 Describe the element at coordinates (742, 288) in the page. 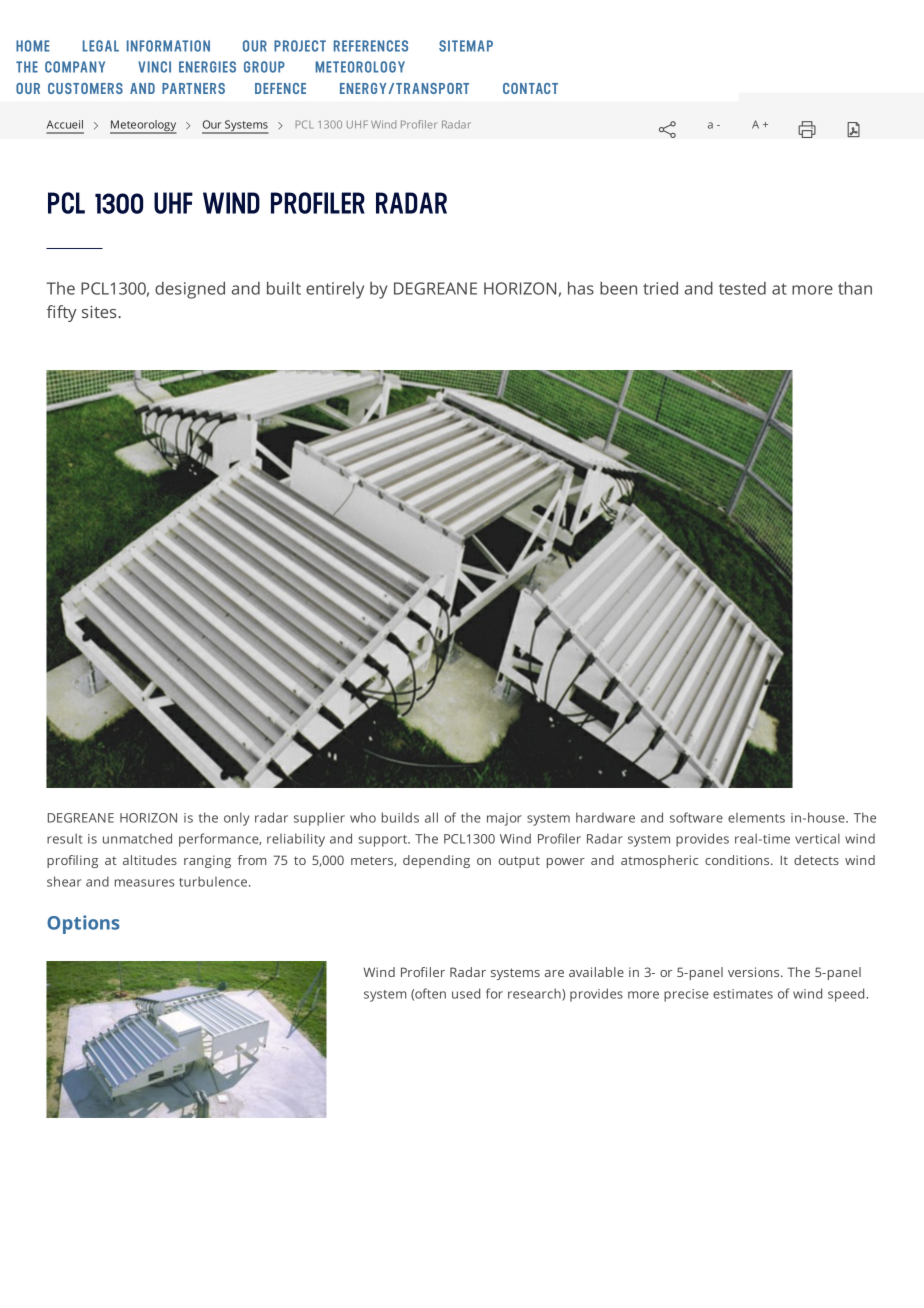

I see `tested` at that location.
